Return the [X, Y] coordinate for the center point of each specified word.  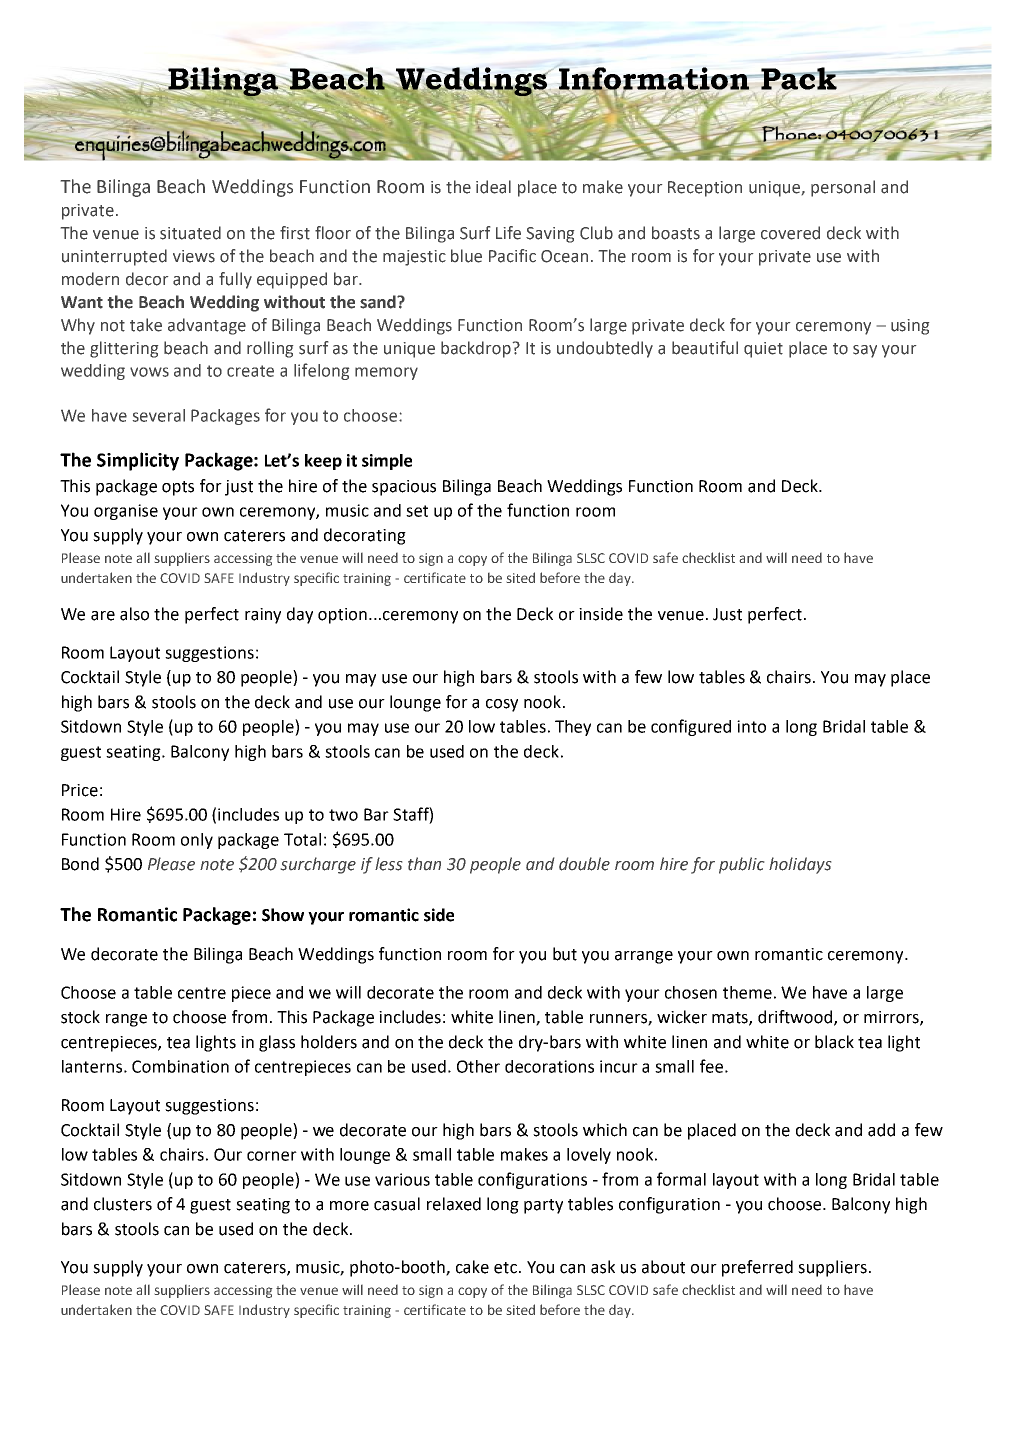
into [751, 726]
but [565, 954]
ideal [493, 187]
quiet [763, 350]
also [134, 614]
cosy [502, 705]
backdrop [476, 349]
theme [747, 992]
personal [843, 188]
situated [190, 233]
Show [283, 915]
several [159, 415]
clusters [123, 1204]
